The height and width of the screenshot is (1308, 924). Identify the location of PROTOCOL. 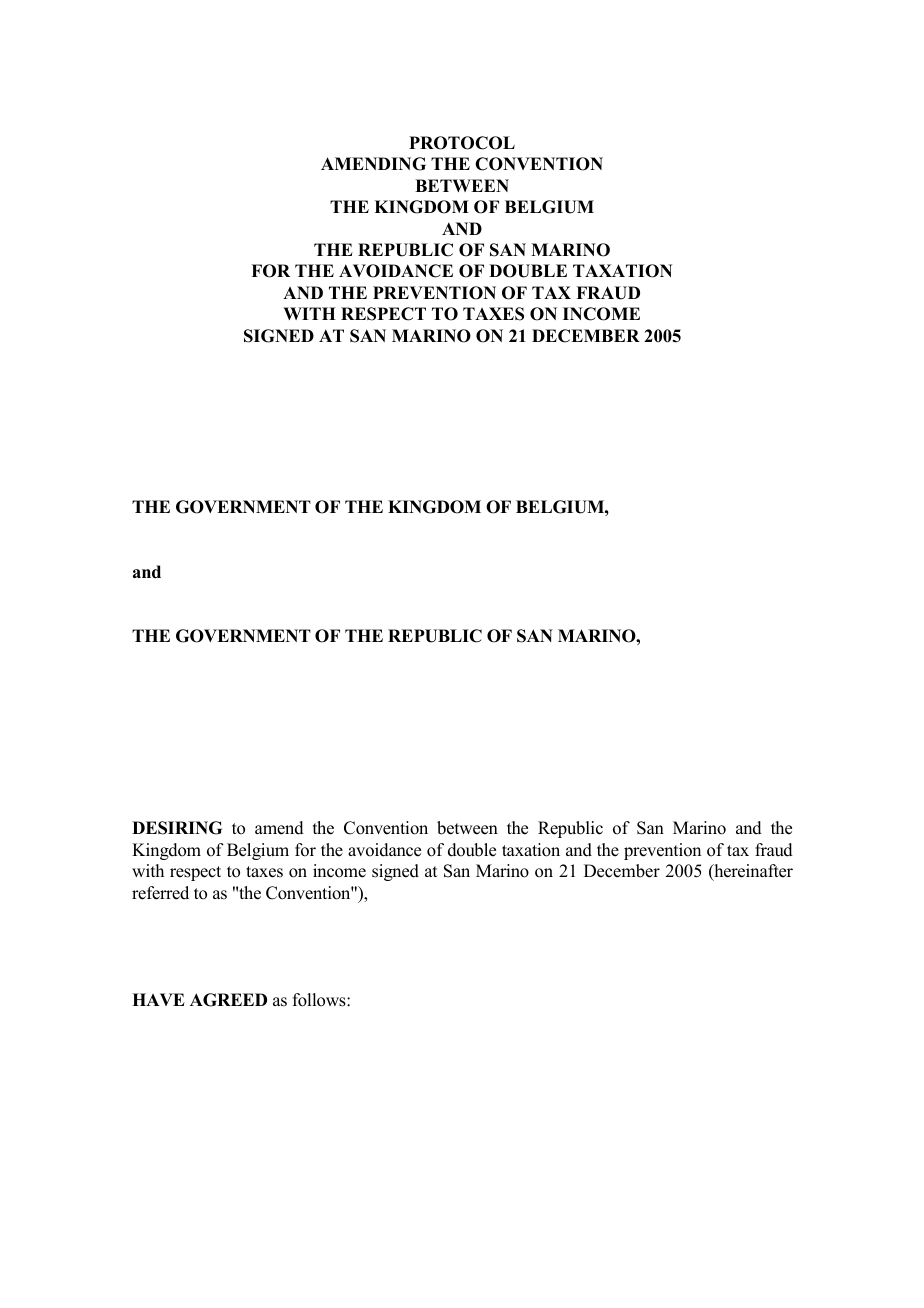
(462, 143).
